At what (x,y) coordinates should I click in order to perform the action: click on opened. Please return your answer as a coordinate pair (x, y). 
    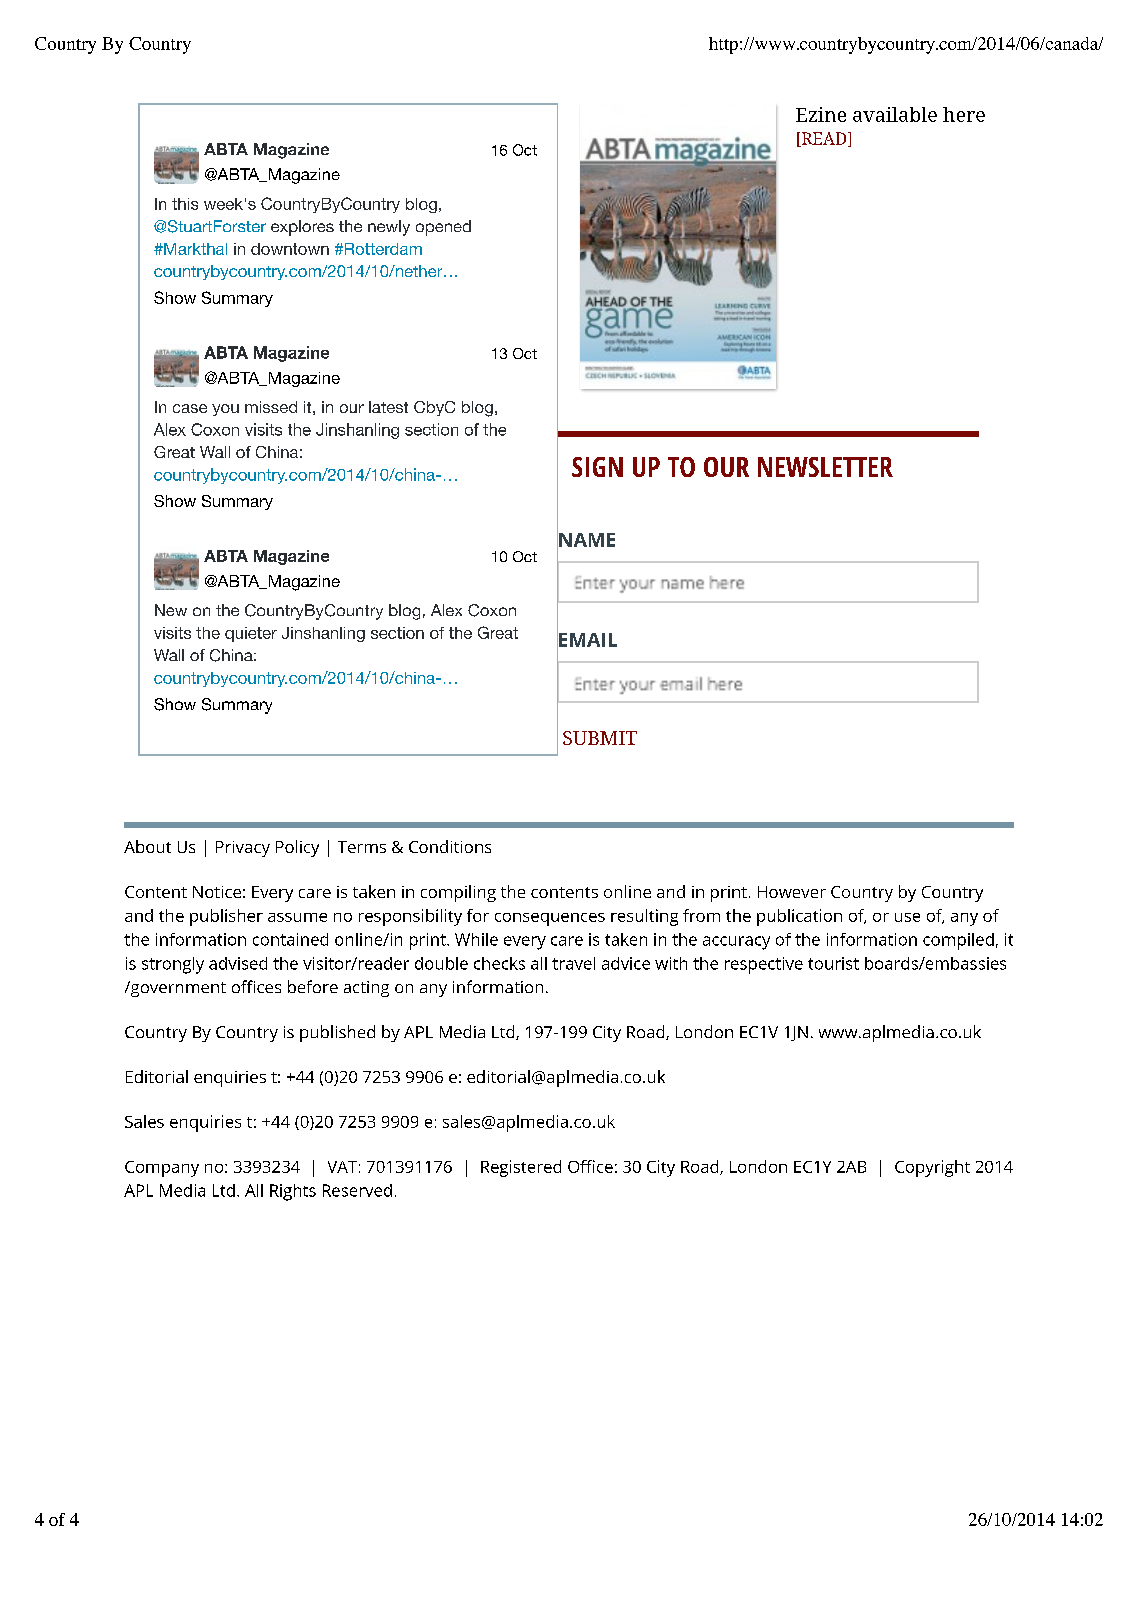
    Looking at the image, I should click on (443, 228).
